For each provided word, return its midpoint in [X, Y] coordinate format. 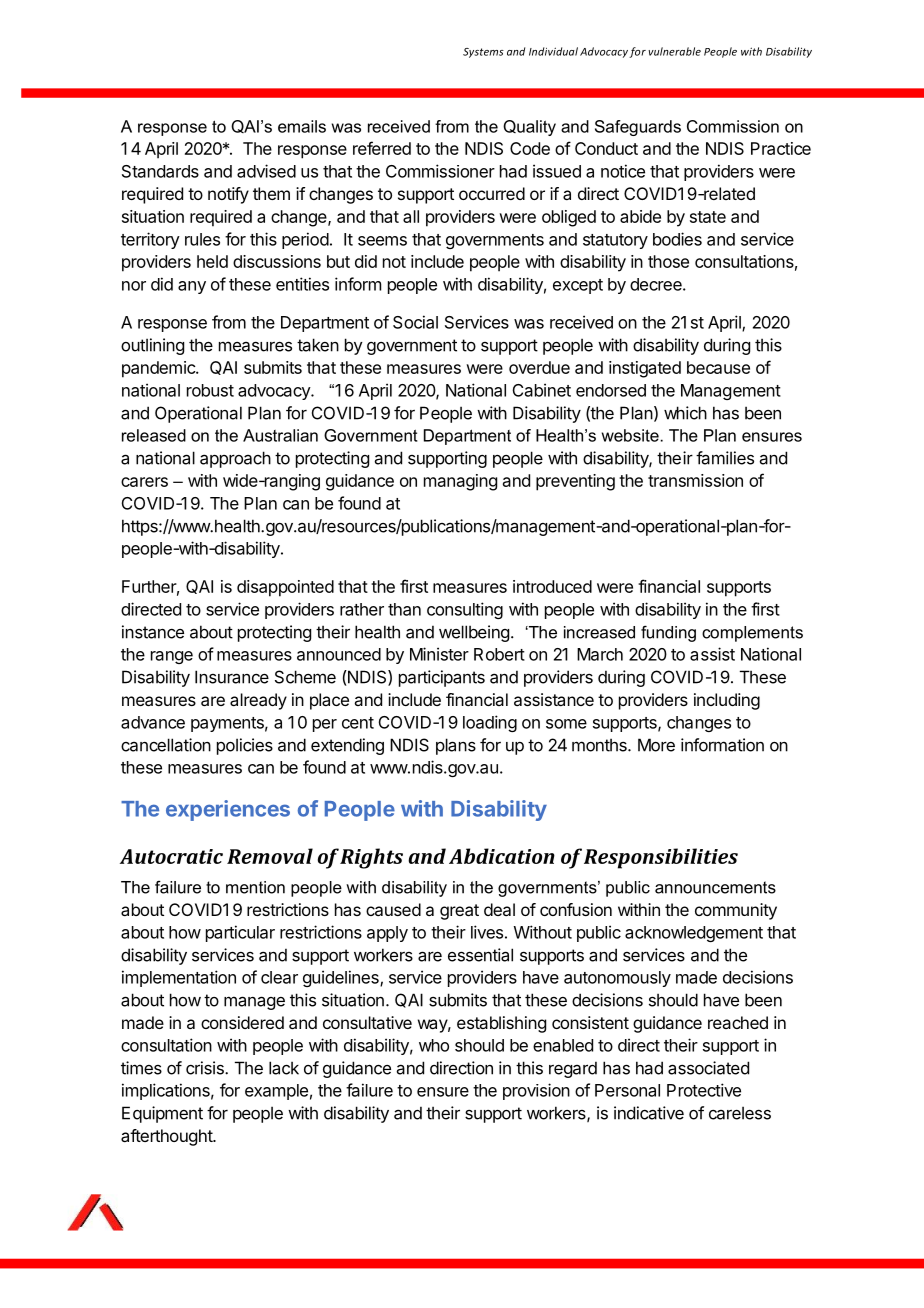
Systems [483, 53]
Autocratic [171, 856]
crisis [206, 1068]
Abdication [502, 856]
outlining [152, 346]
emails [302, 126]
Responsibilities [661, 858]
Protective [704, 1090]
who [434, 1045]
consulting [465, 610]
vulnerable [674, 51]
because [718, 367]
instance [153, 632]
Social [415, 322]
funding [668, 633]
